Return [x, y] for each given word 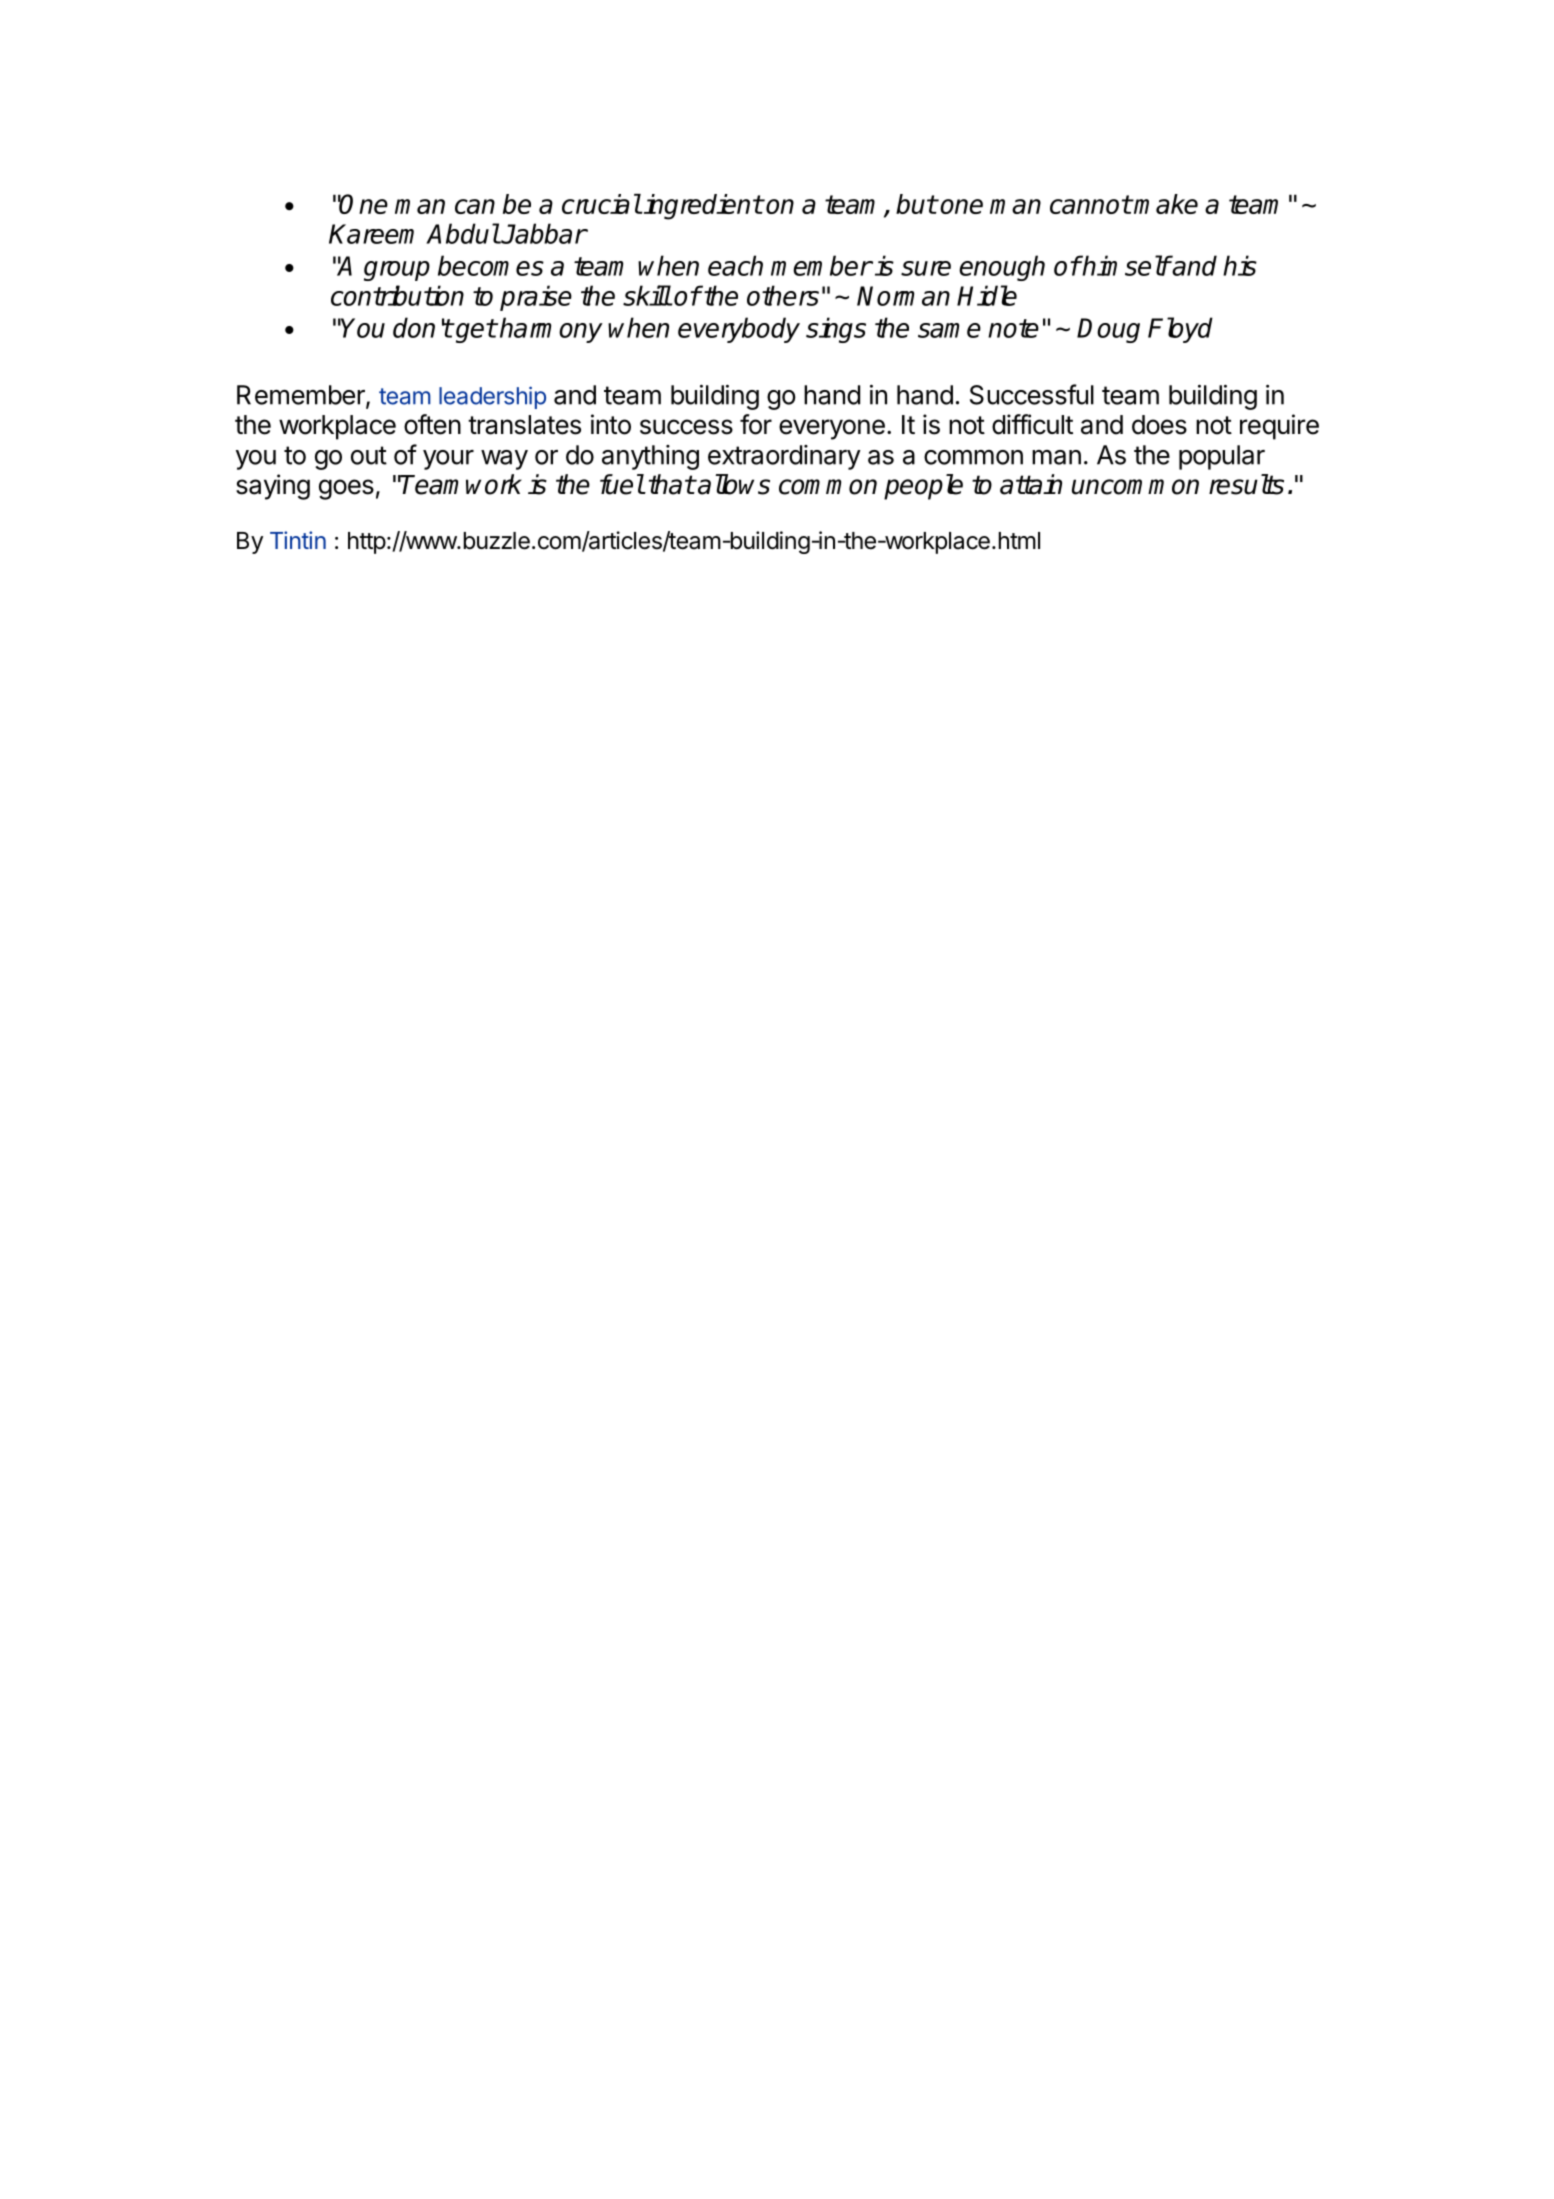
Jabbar [543, 233]
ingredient [702, 207]
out [369, 455]
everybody [739, 330]
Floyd [1180, 330]
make [1165, 204]
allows [733, 484]
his [1240, 265]
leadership [492, 397]
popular [1222, 457]
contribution [397, 295]
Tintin [298, 540]
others [783, 295]
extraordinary [784, 457]
